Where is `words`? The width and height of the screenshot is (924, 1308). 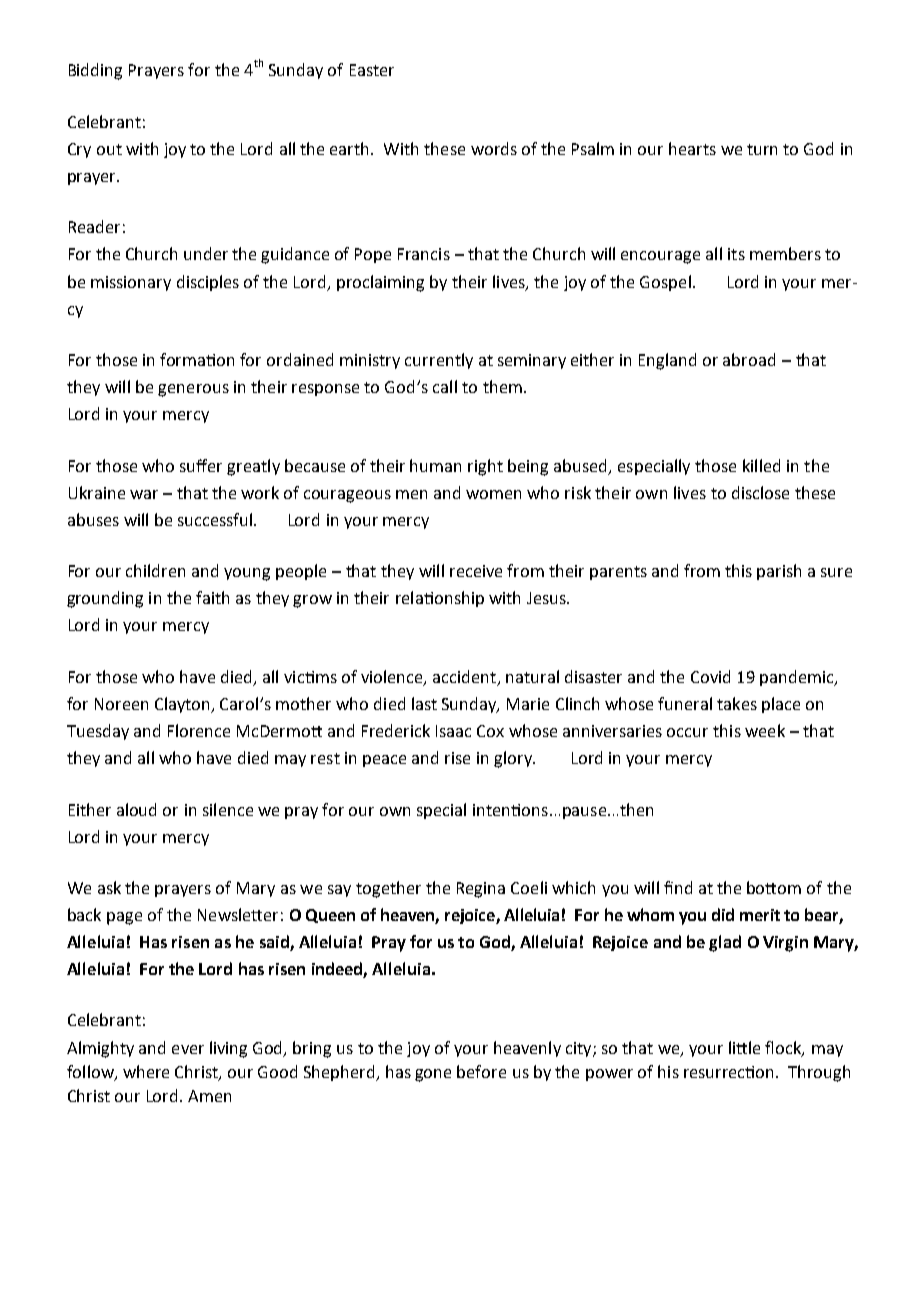 words is located at coordinates (494, 148).
